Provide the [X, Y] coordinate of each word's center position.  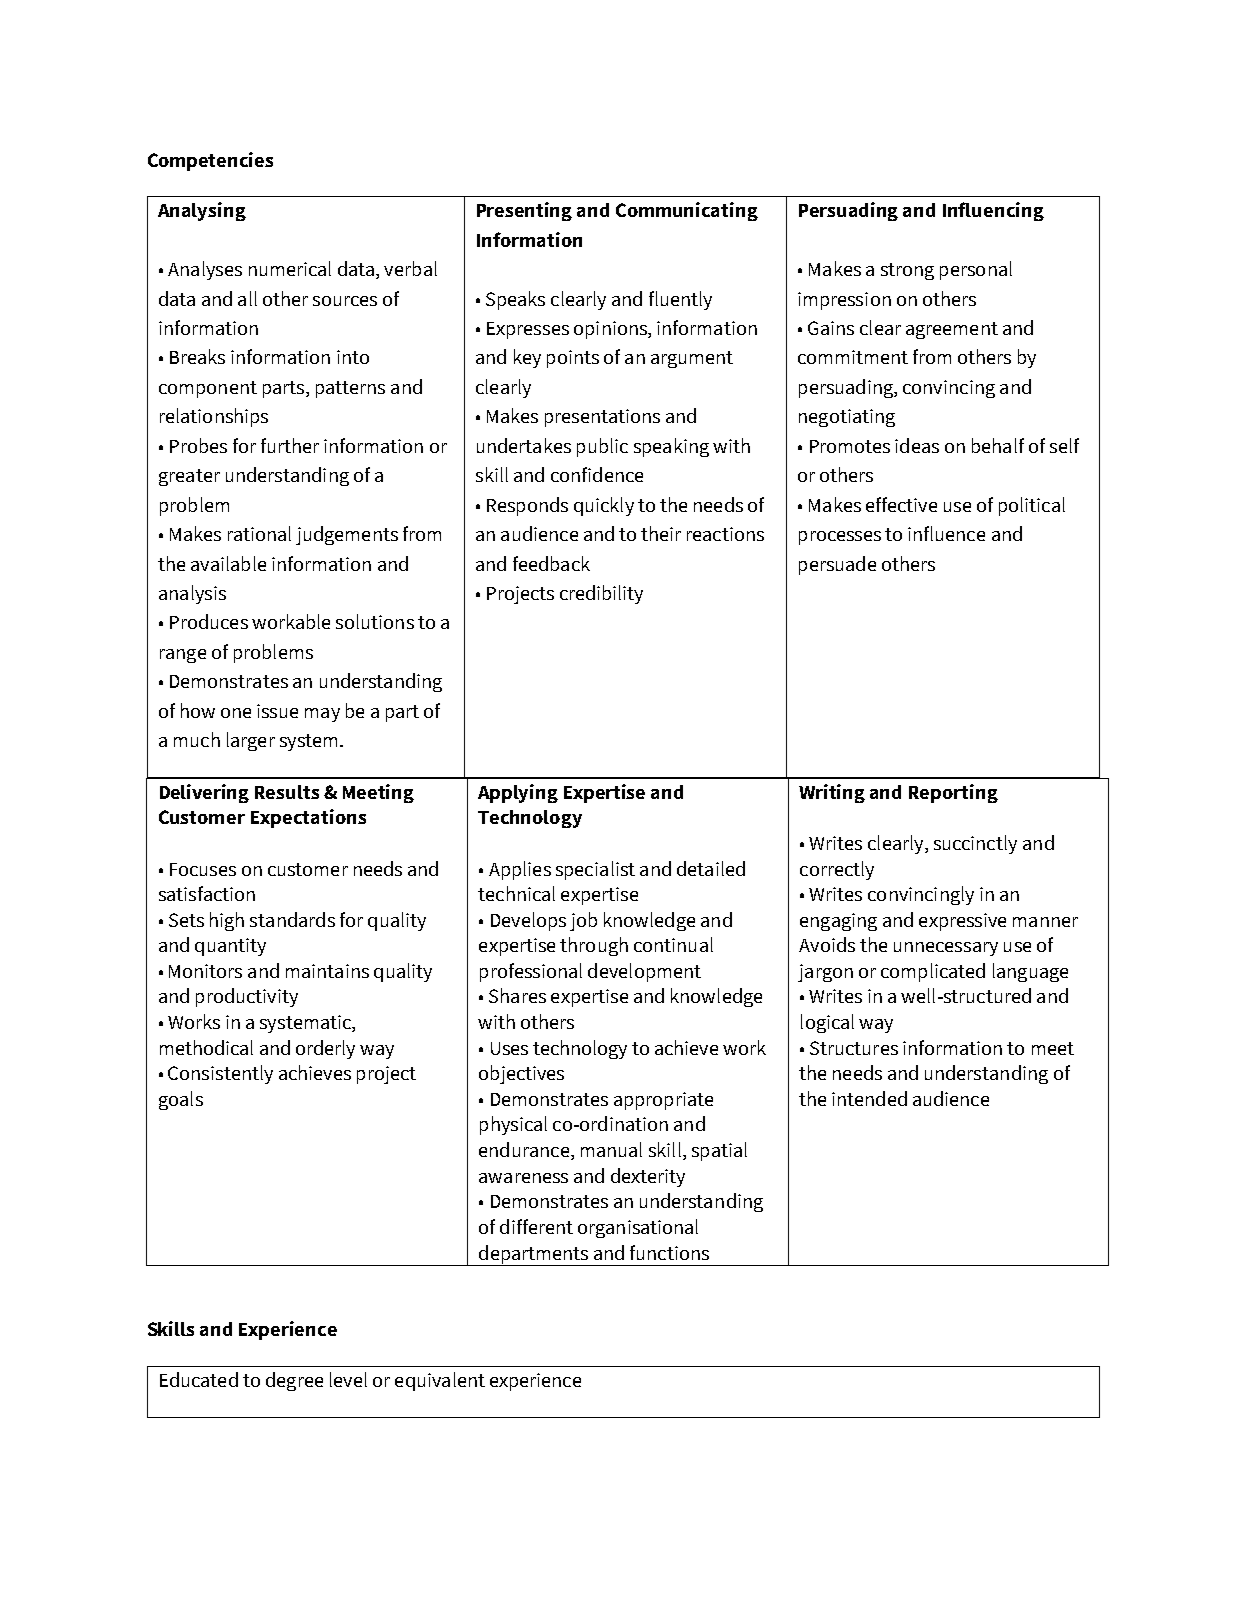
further [290, 445]
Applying [518, 793]
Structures [854, 1048]
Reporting [953, 793]
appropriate [663, 1101]
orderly [325, 1049]
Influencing [993, 211]
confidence [597, 474]
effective [901, 504]
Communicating [687, 211]
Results [287, 792]
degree [294, 1381]
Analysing [202, 211]
